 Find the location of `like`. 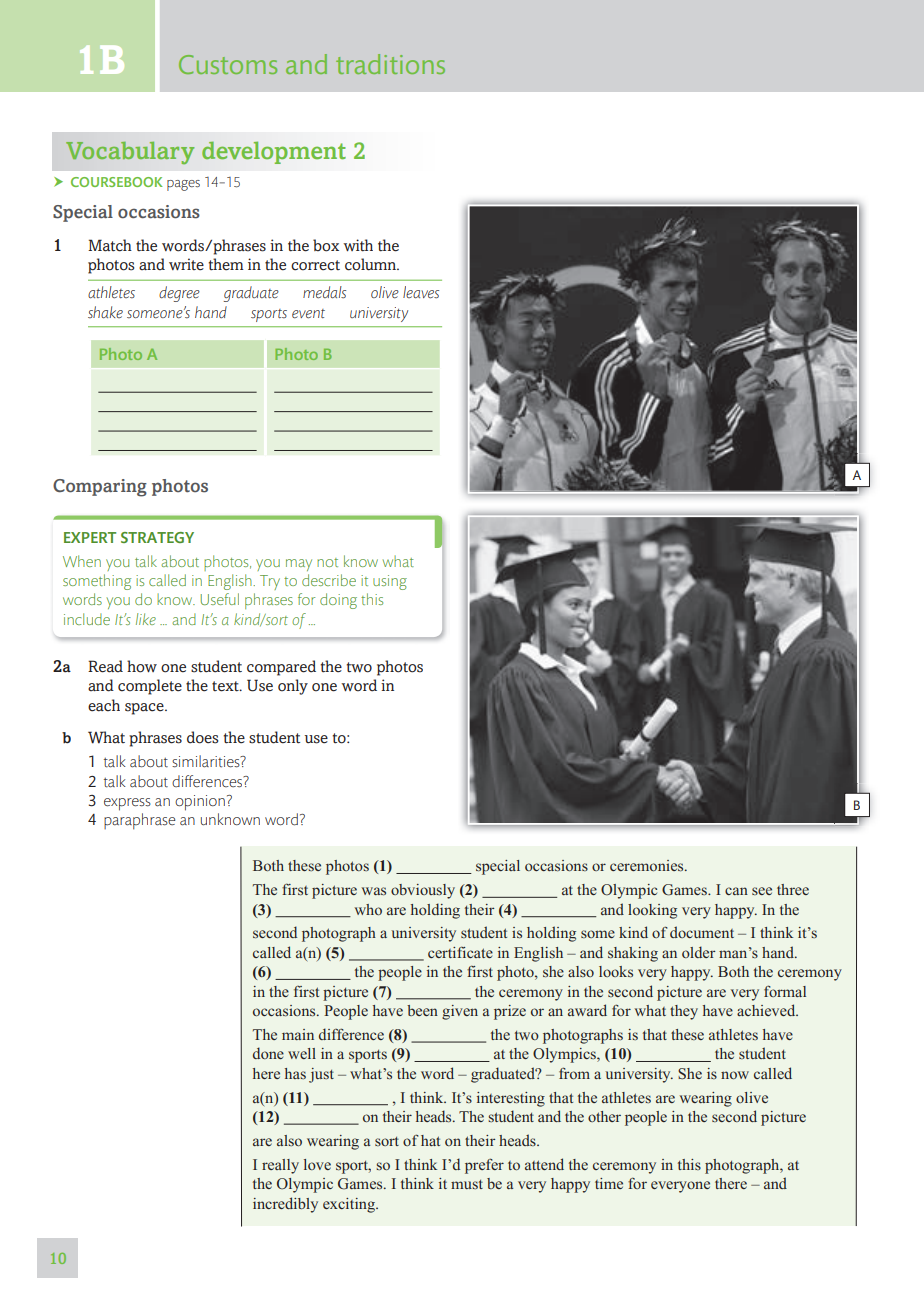

like is located at coordinates (146, 619).
